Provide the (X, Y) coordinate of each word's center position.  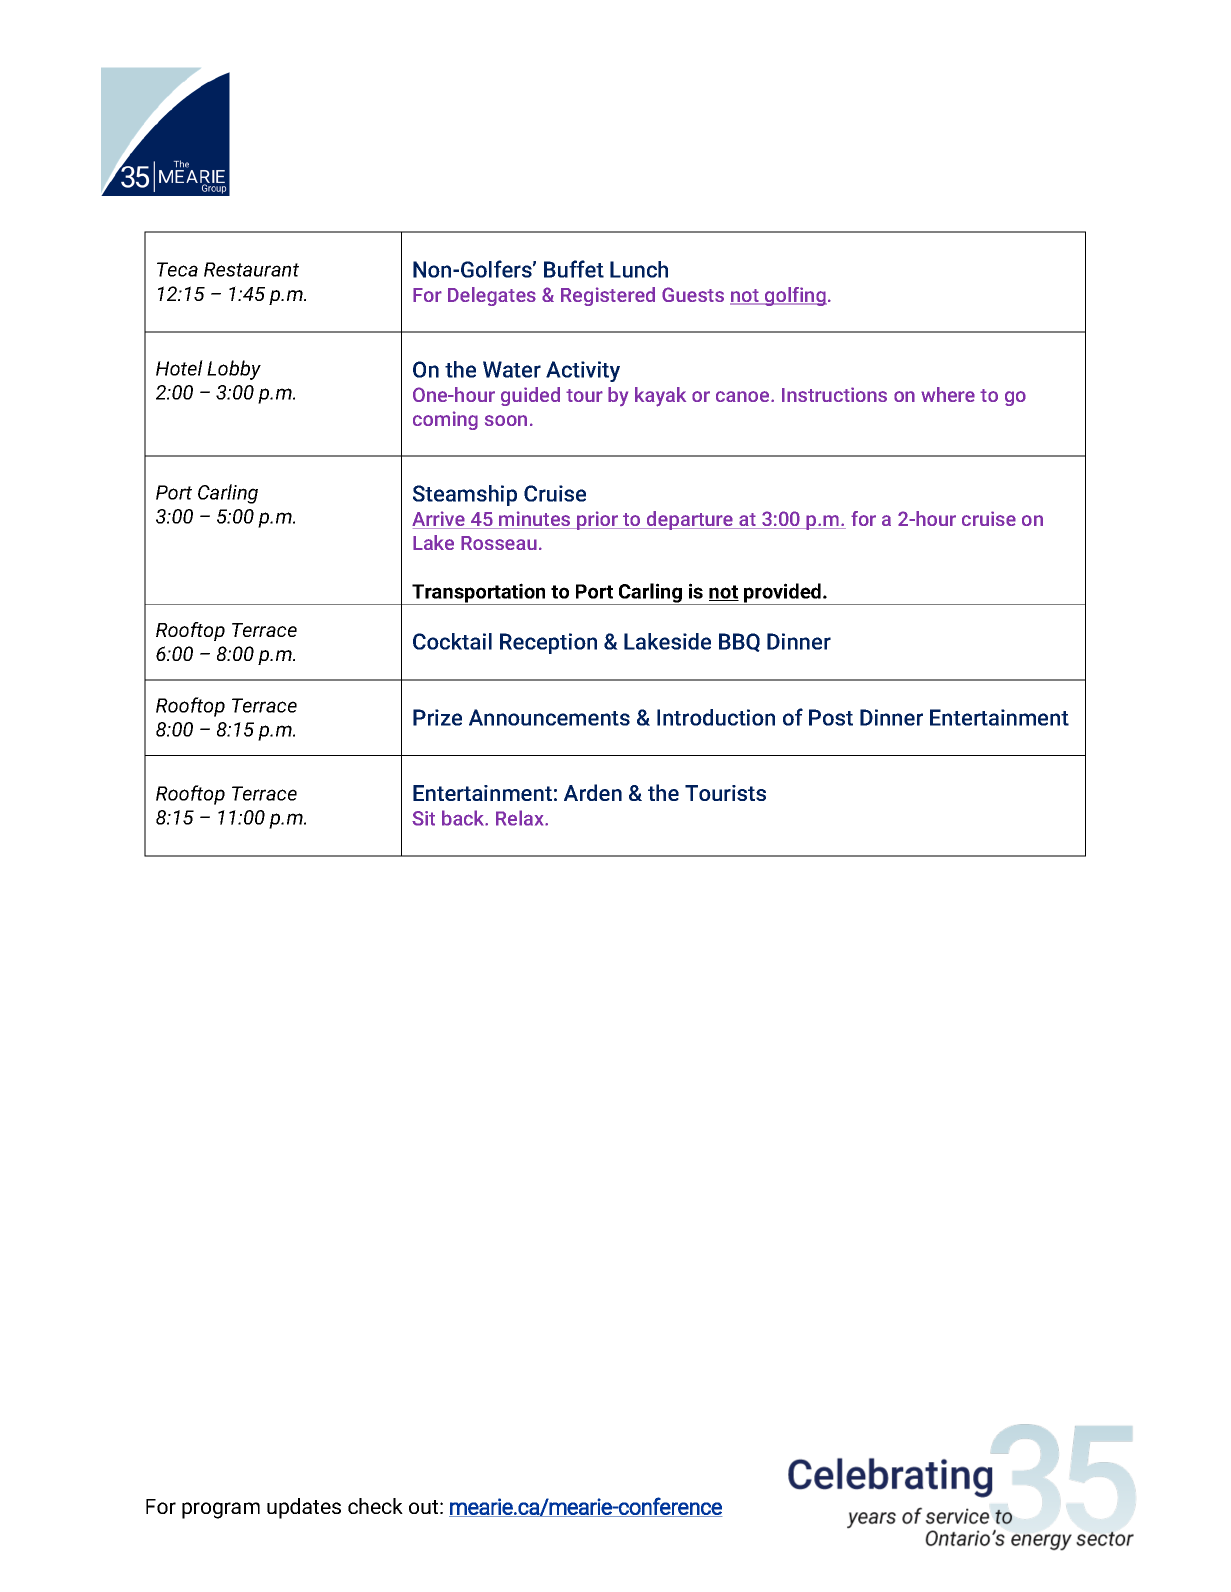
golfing (795, 296)
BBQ (739, 642)
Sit (423, 818)
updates (304, 1508)
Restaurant (251, 269)
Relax (521, 818)
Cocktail (452, 641)
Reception (548, 643)
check (375, 1506)
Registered (608, 296)
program (221, 1510)
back (464, 818)
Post (831, 717)
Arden (593, 792)
